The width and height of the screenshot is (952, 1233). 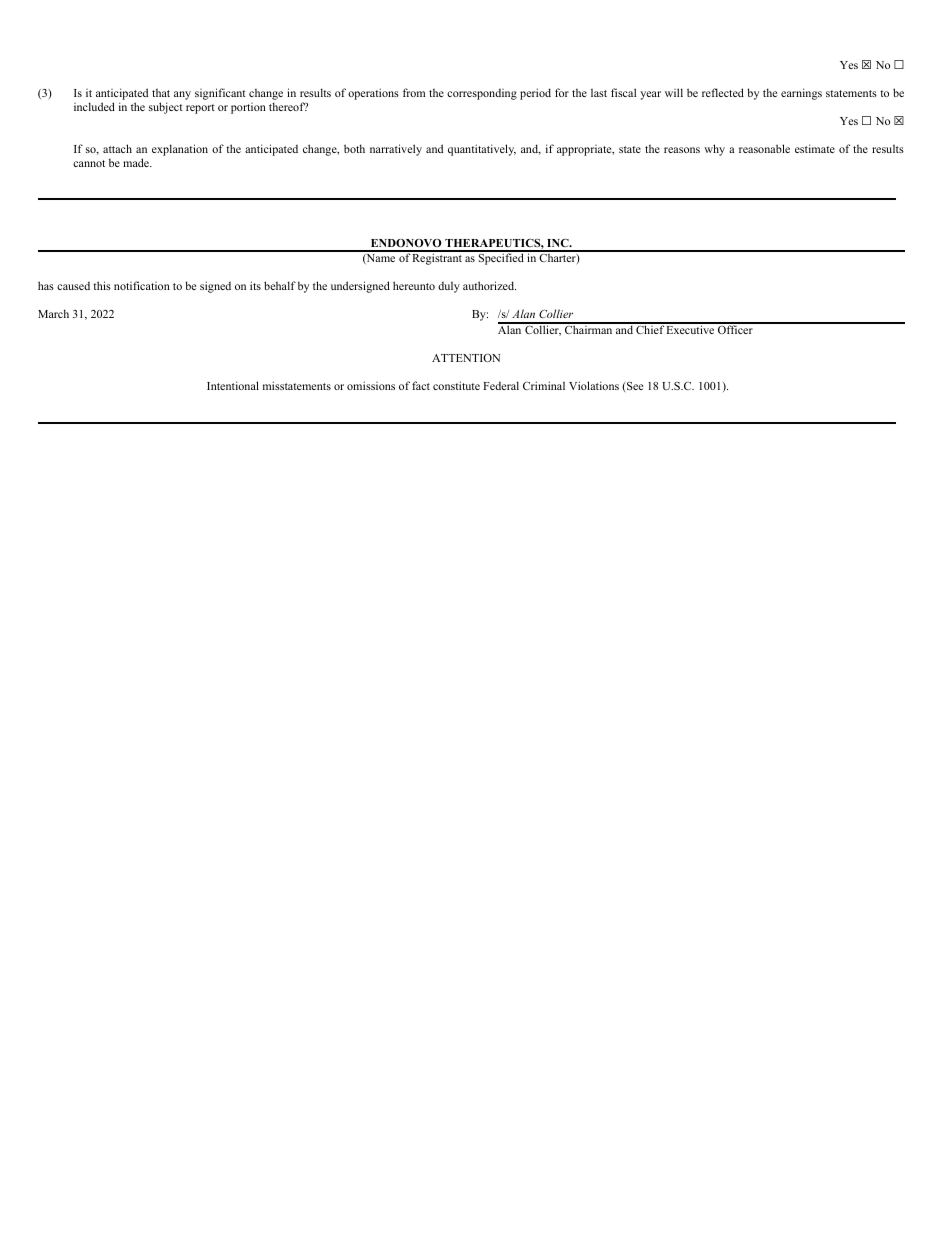 What do you see at coordinates (396, 150) in the screenshot?
I see `narratively` at bounding box center [396, 150].
